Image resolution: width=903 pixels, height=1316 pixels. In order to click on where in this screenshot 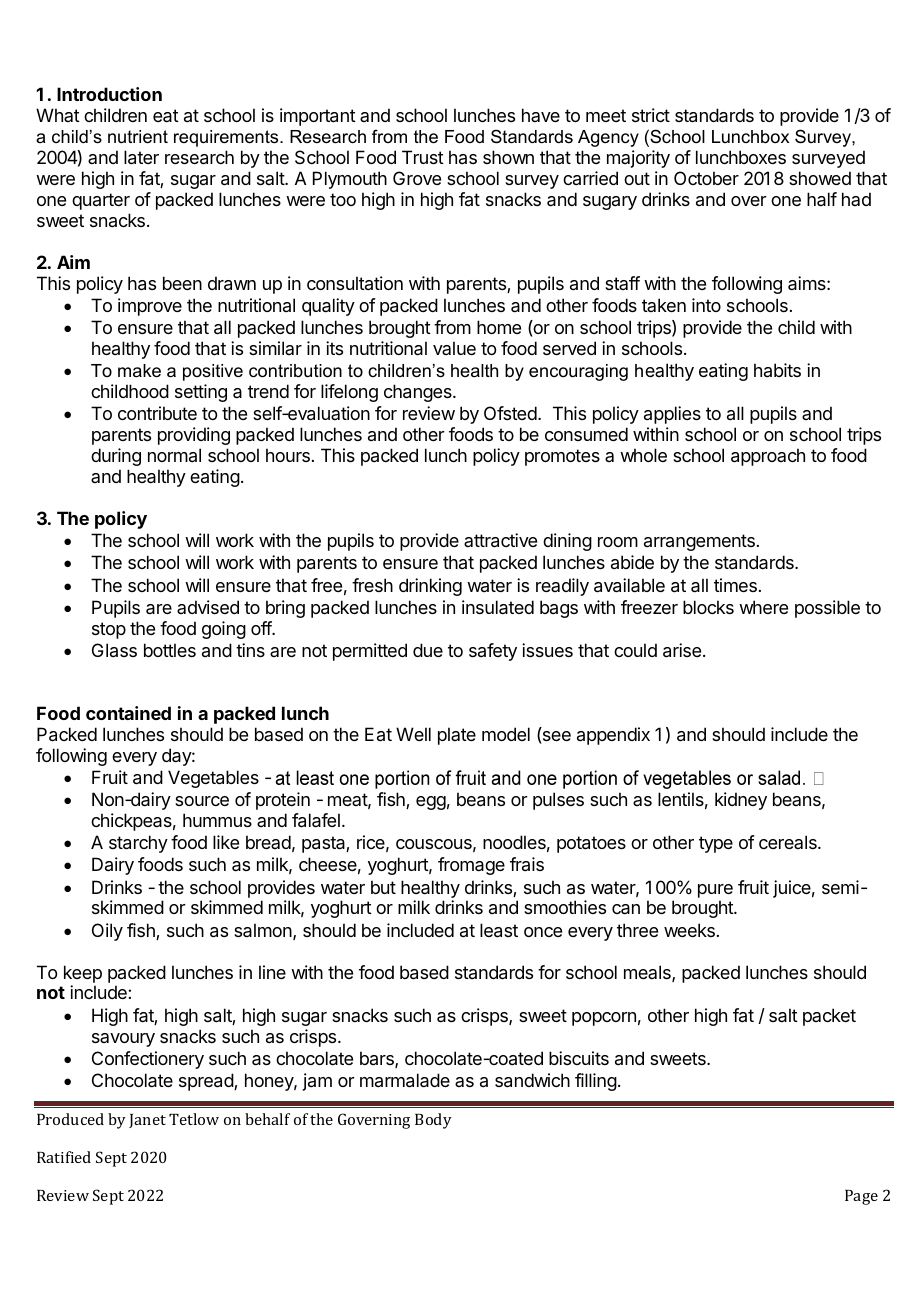, I will do `click(763, 607)`.
